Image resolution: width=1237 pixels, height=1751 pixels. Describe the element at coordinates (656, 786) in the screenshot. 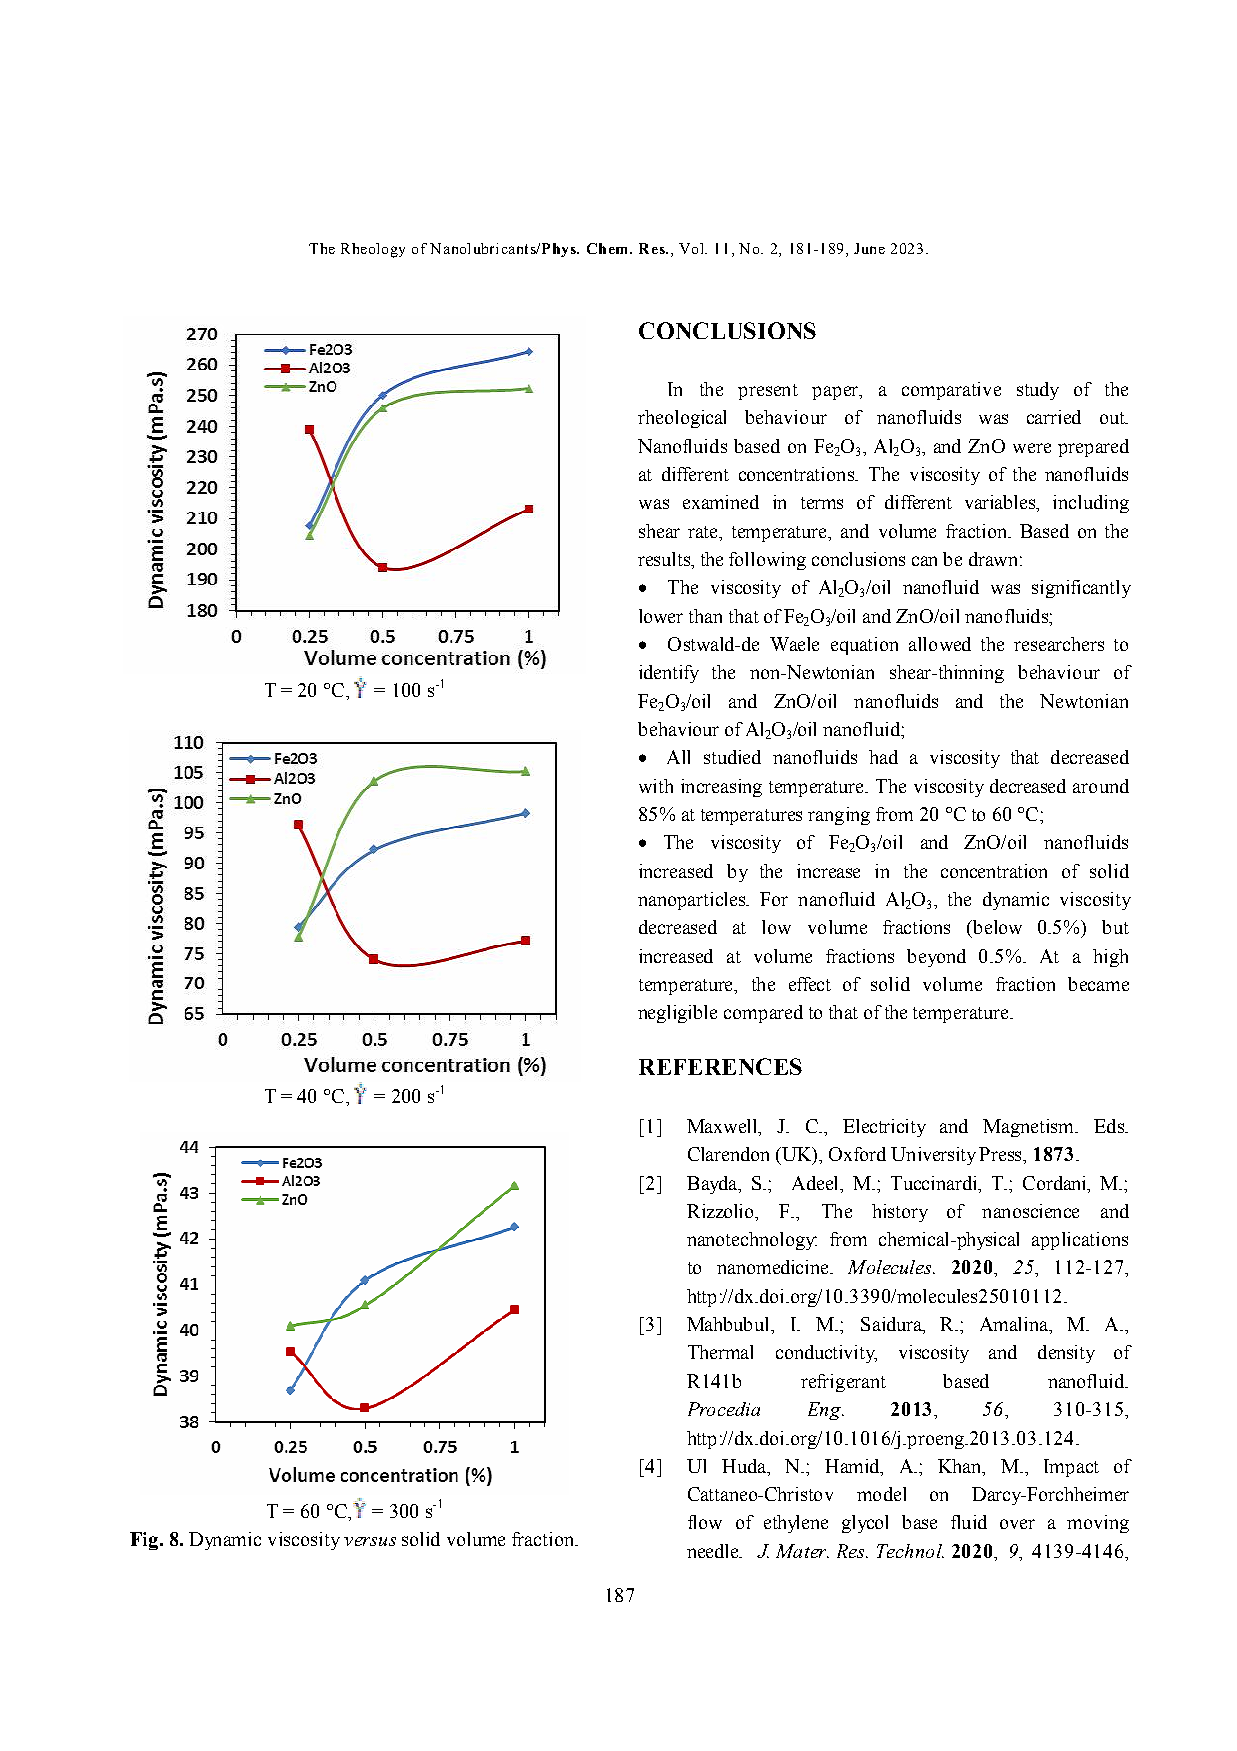

I see `with` at that location.
